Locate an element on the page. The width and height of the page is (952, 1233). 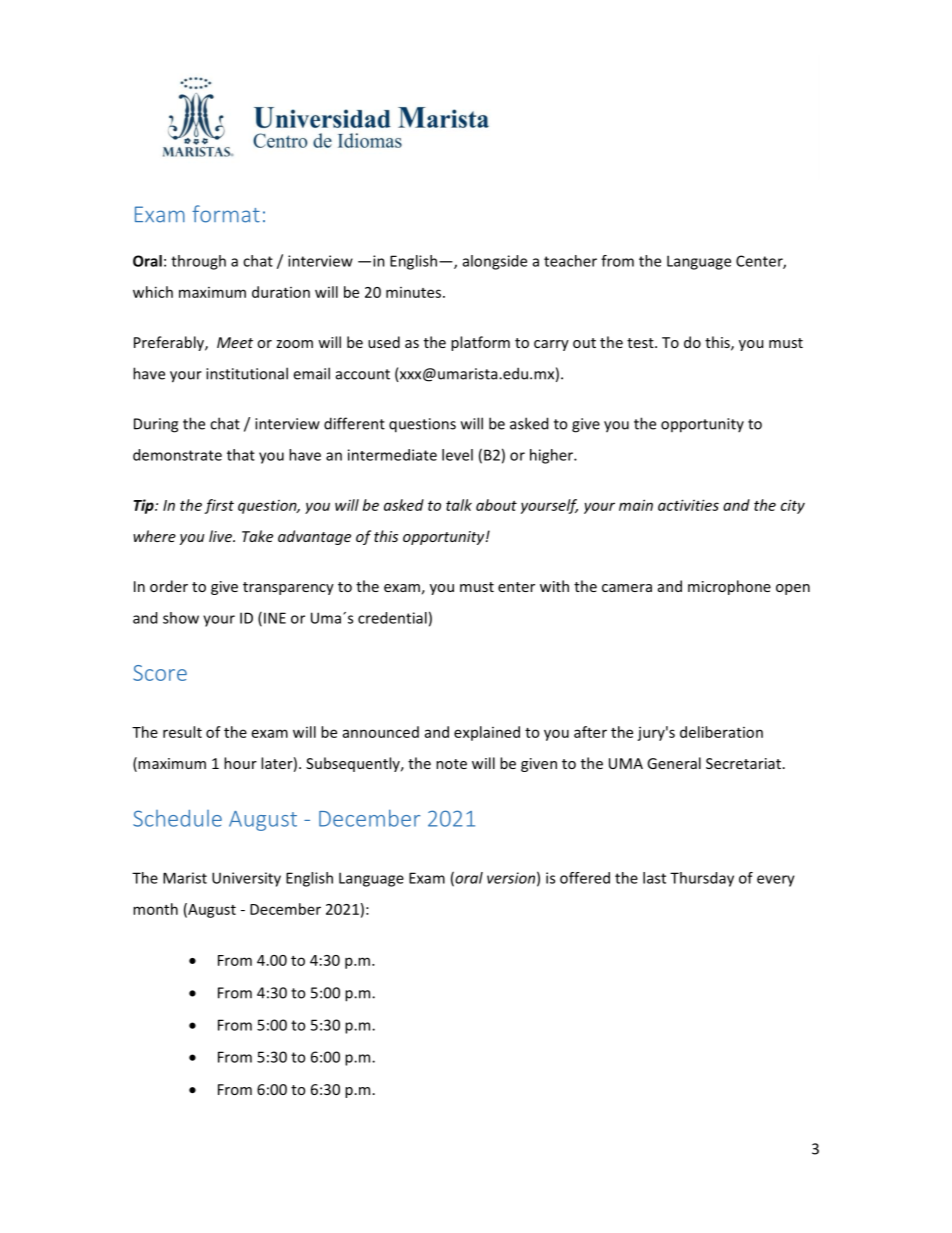
institutional is located at coordinates (247, 373).
